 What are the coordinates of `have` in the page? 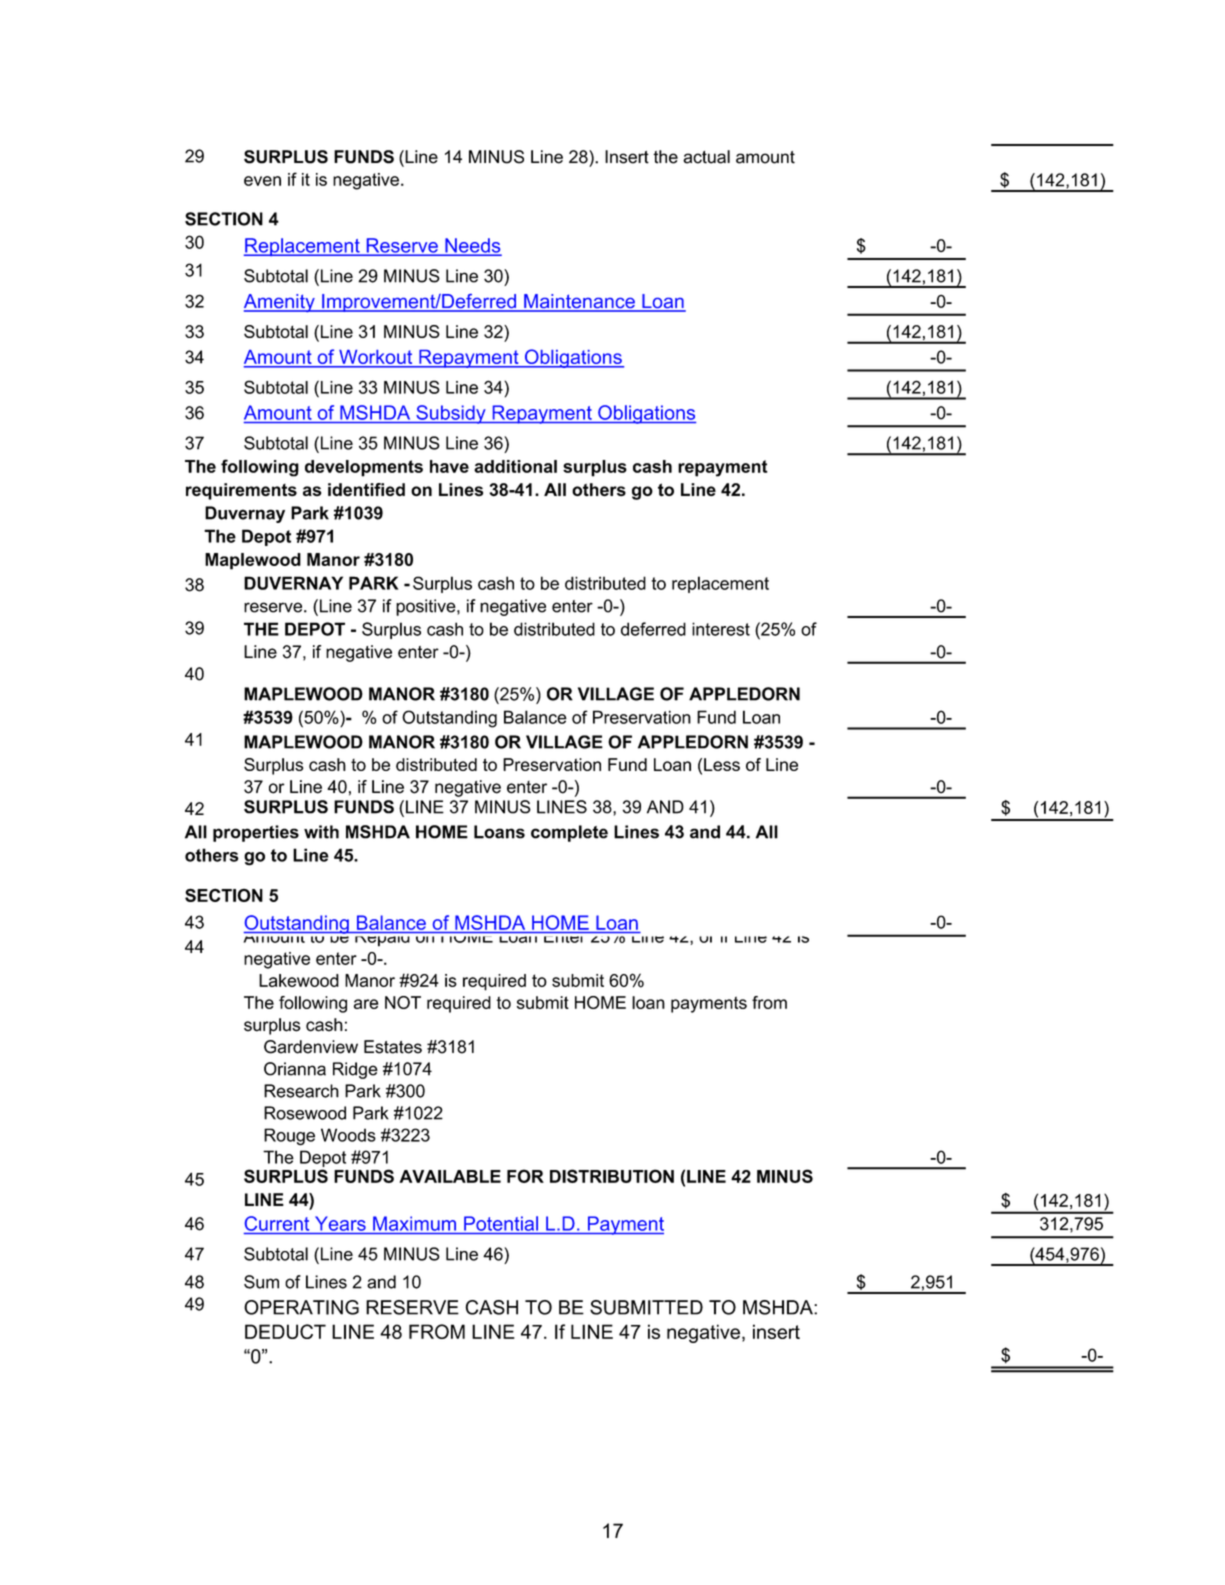 It's located at (449, 466).
